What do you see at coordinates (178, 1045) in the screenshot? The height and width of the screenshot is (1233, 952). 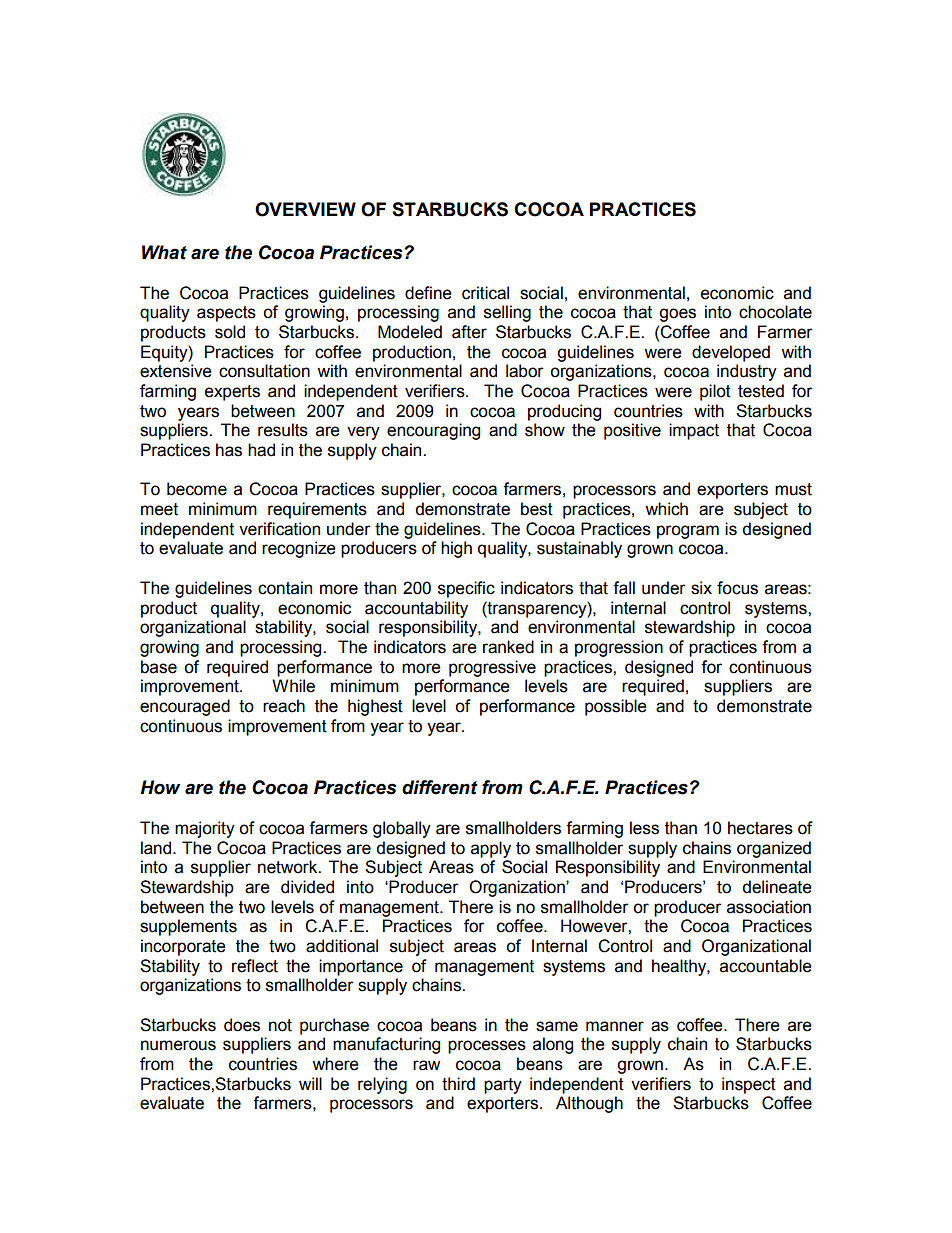 I see `numerous` at bounding box center [178, 1045].
